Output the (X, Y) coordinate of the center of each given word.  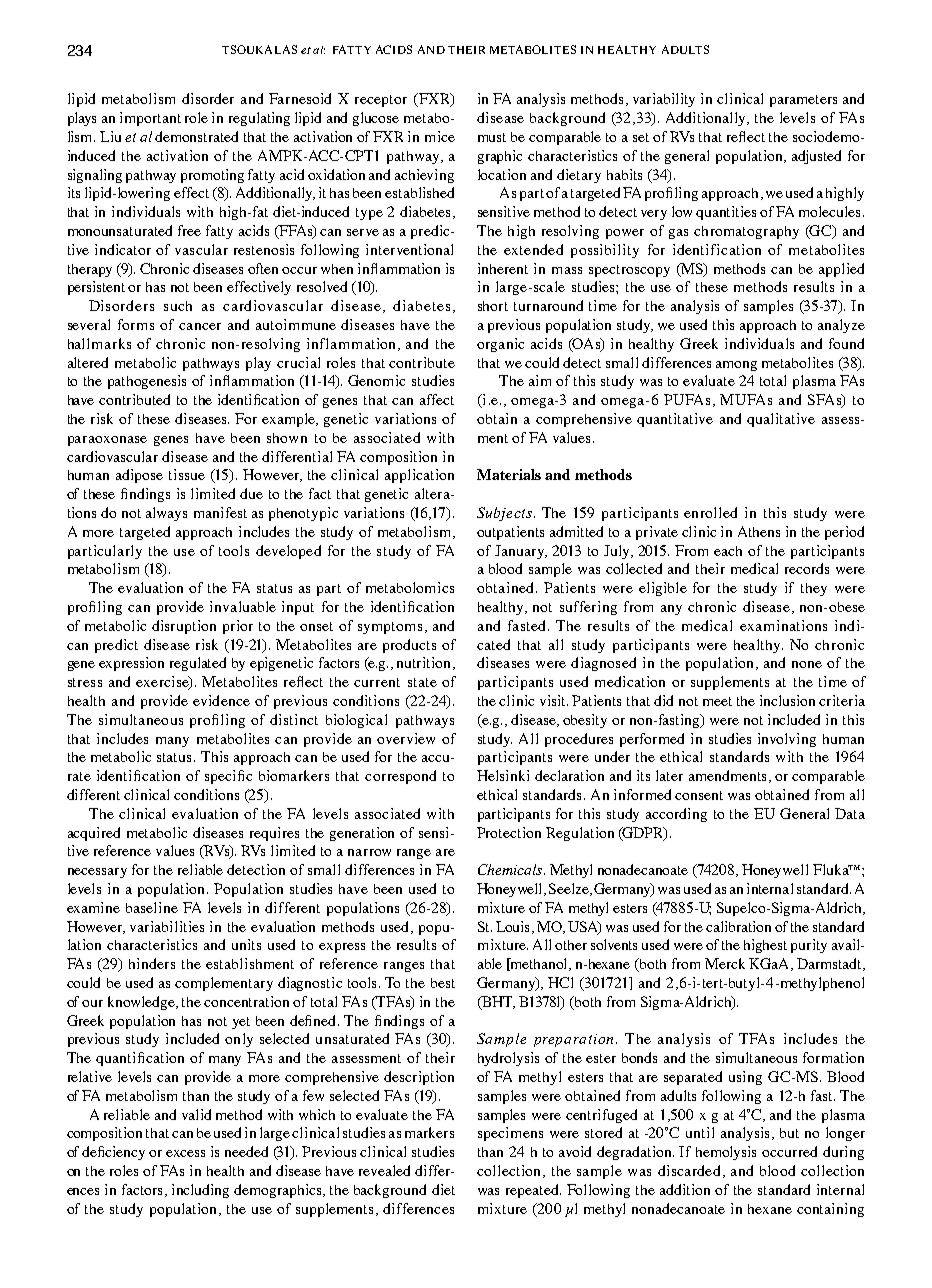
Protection (509, 832)
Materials (509, 474)
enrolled (710, 512)
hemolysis (726, 1153)
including (200, 1191)
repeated (533, 1191)
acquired (94, 834)
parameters (803, 101)
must (492, 137)
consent (699, 795)
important (150, 119)
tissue (187, 474)
